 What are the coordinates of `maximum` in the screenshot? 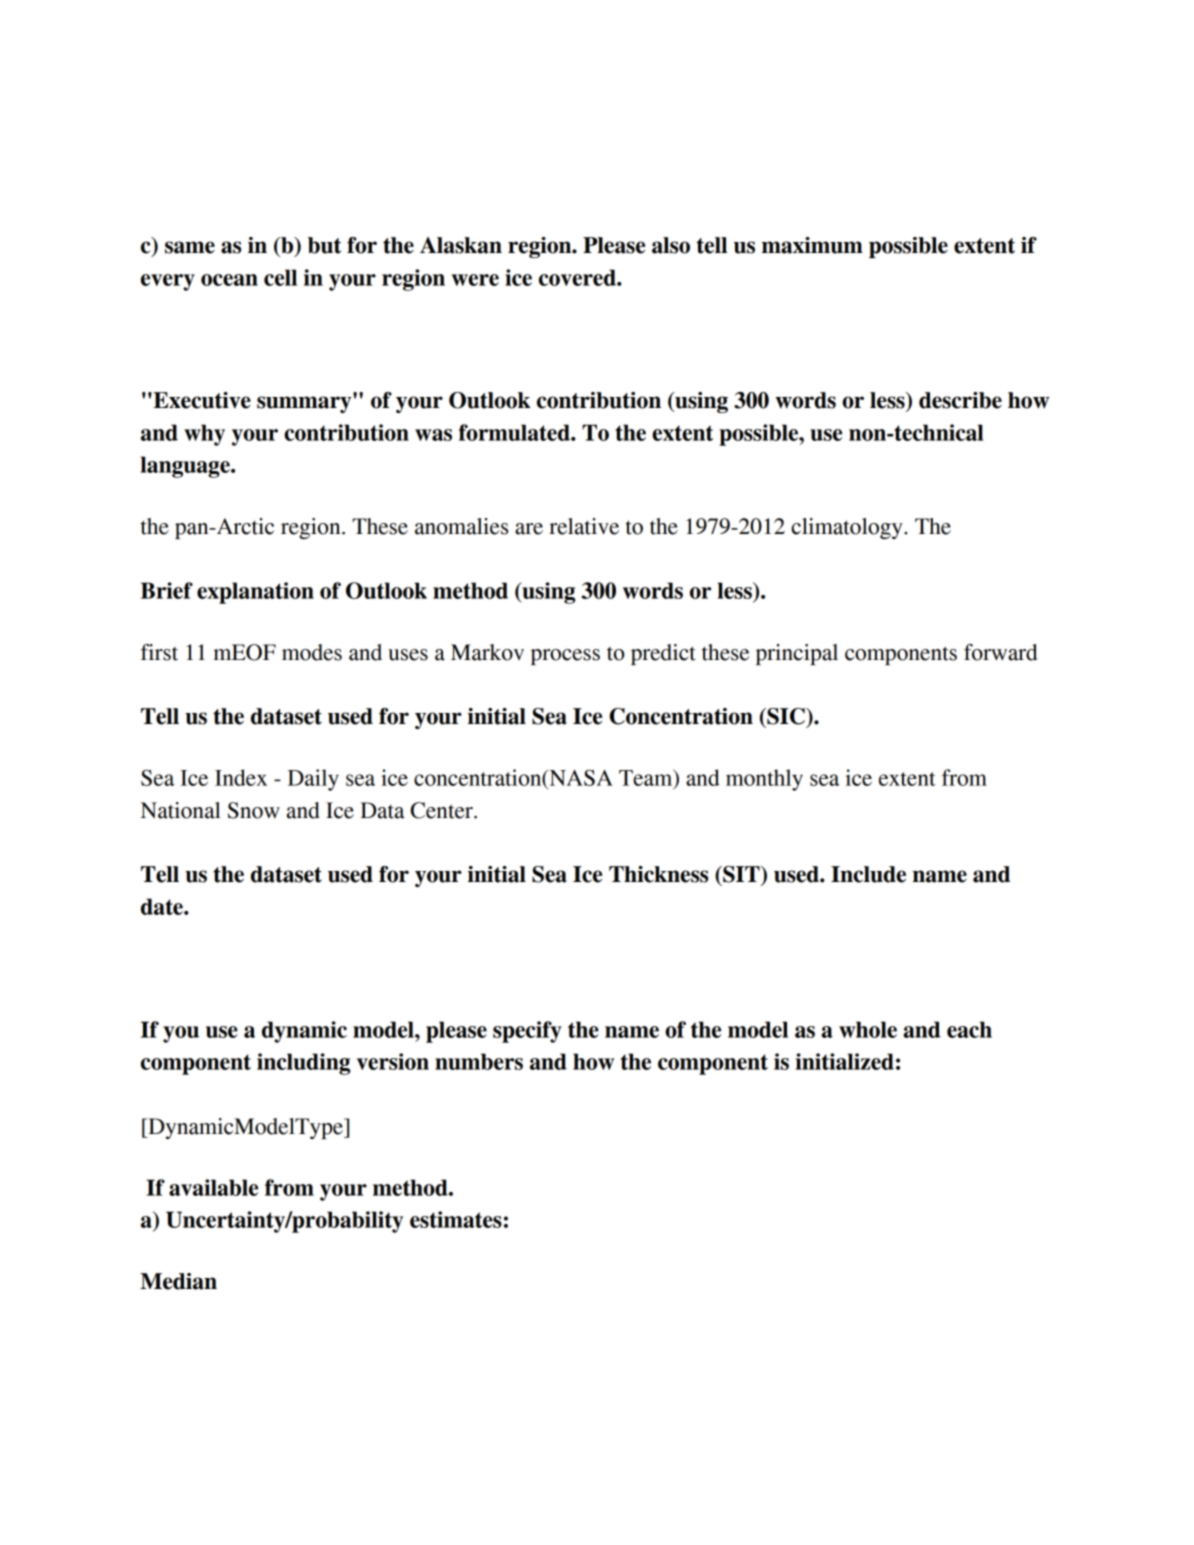 It's located at (812, 245).
